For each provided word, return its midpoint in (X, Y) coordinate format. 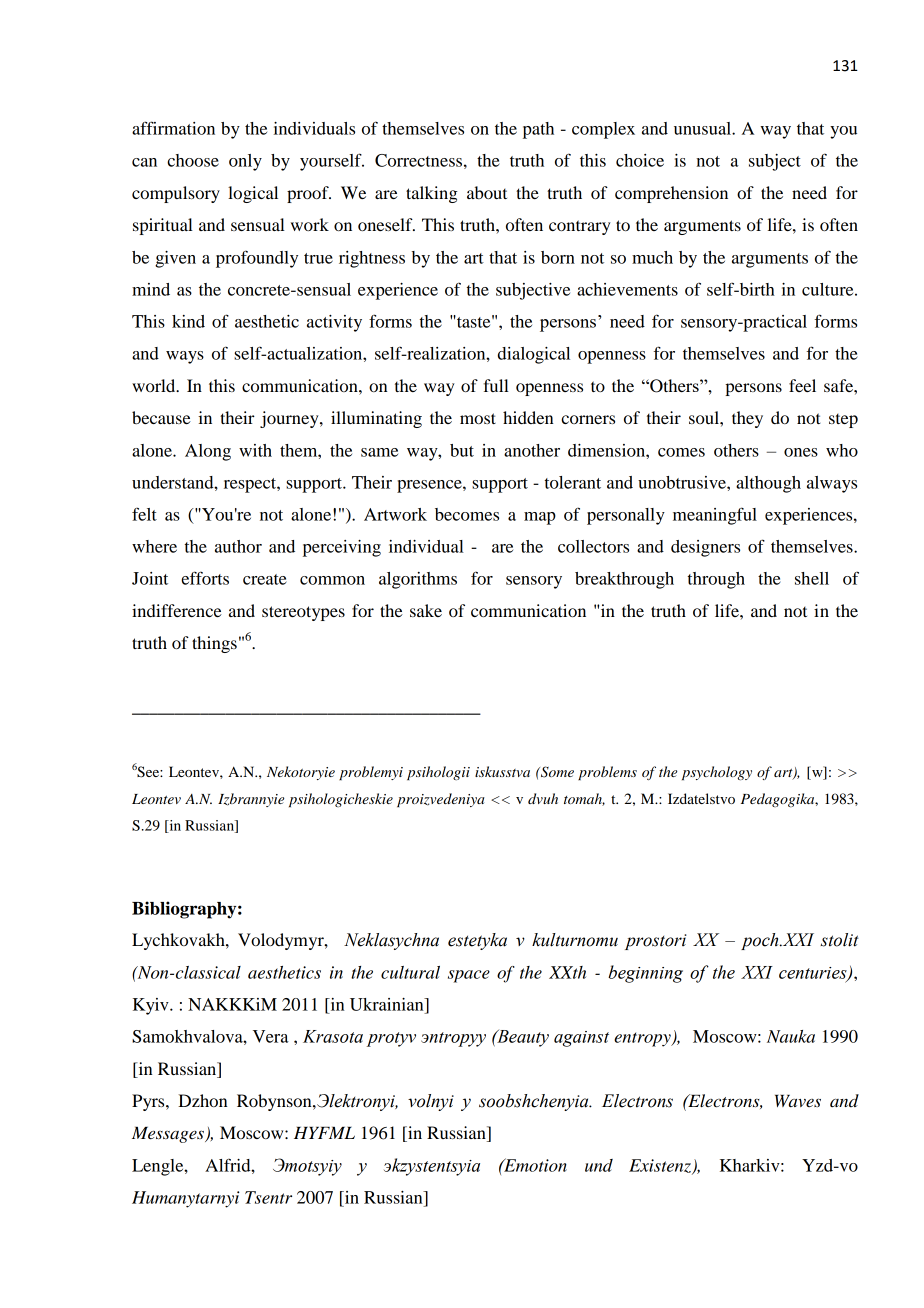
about (487, 192)
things (214, 644)
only (245, 162)
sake (426, 610)
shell (812, 578)
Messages (169, 1135)
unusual (703, 128)
